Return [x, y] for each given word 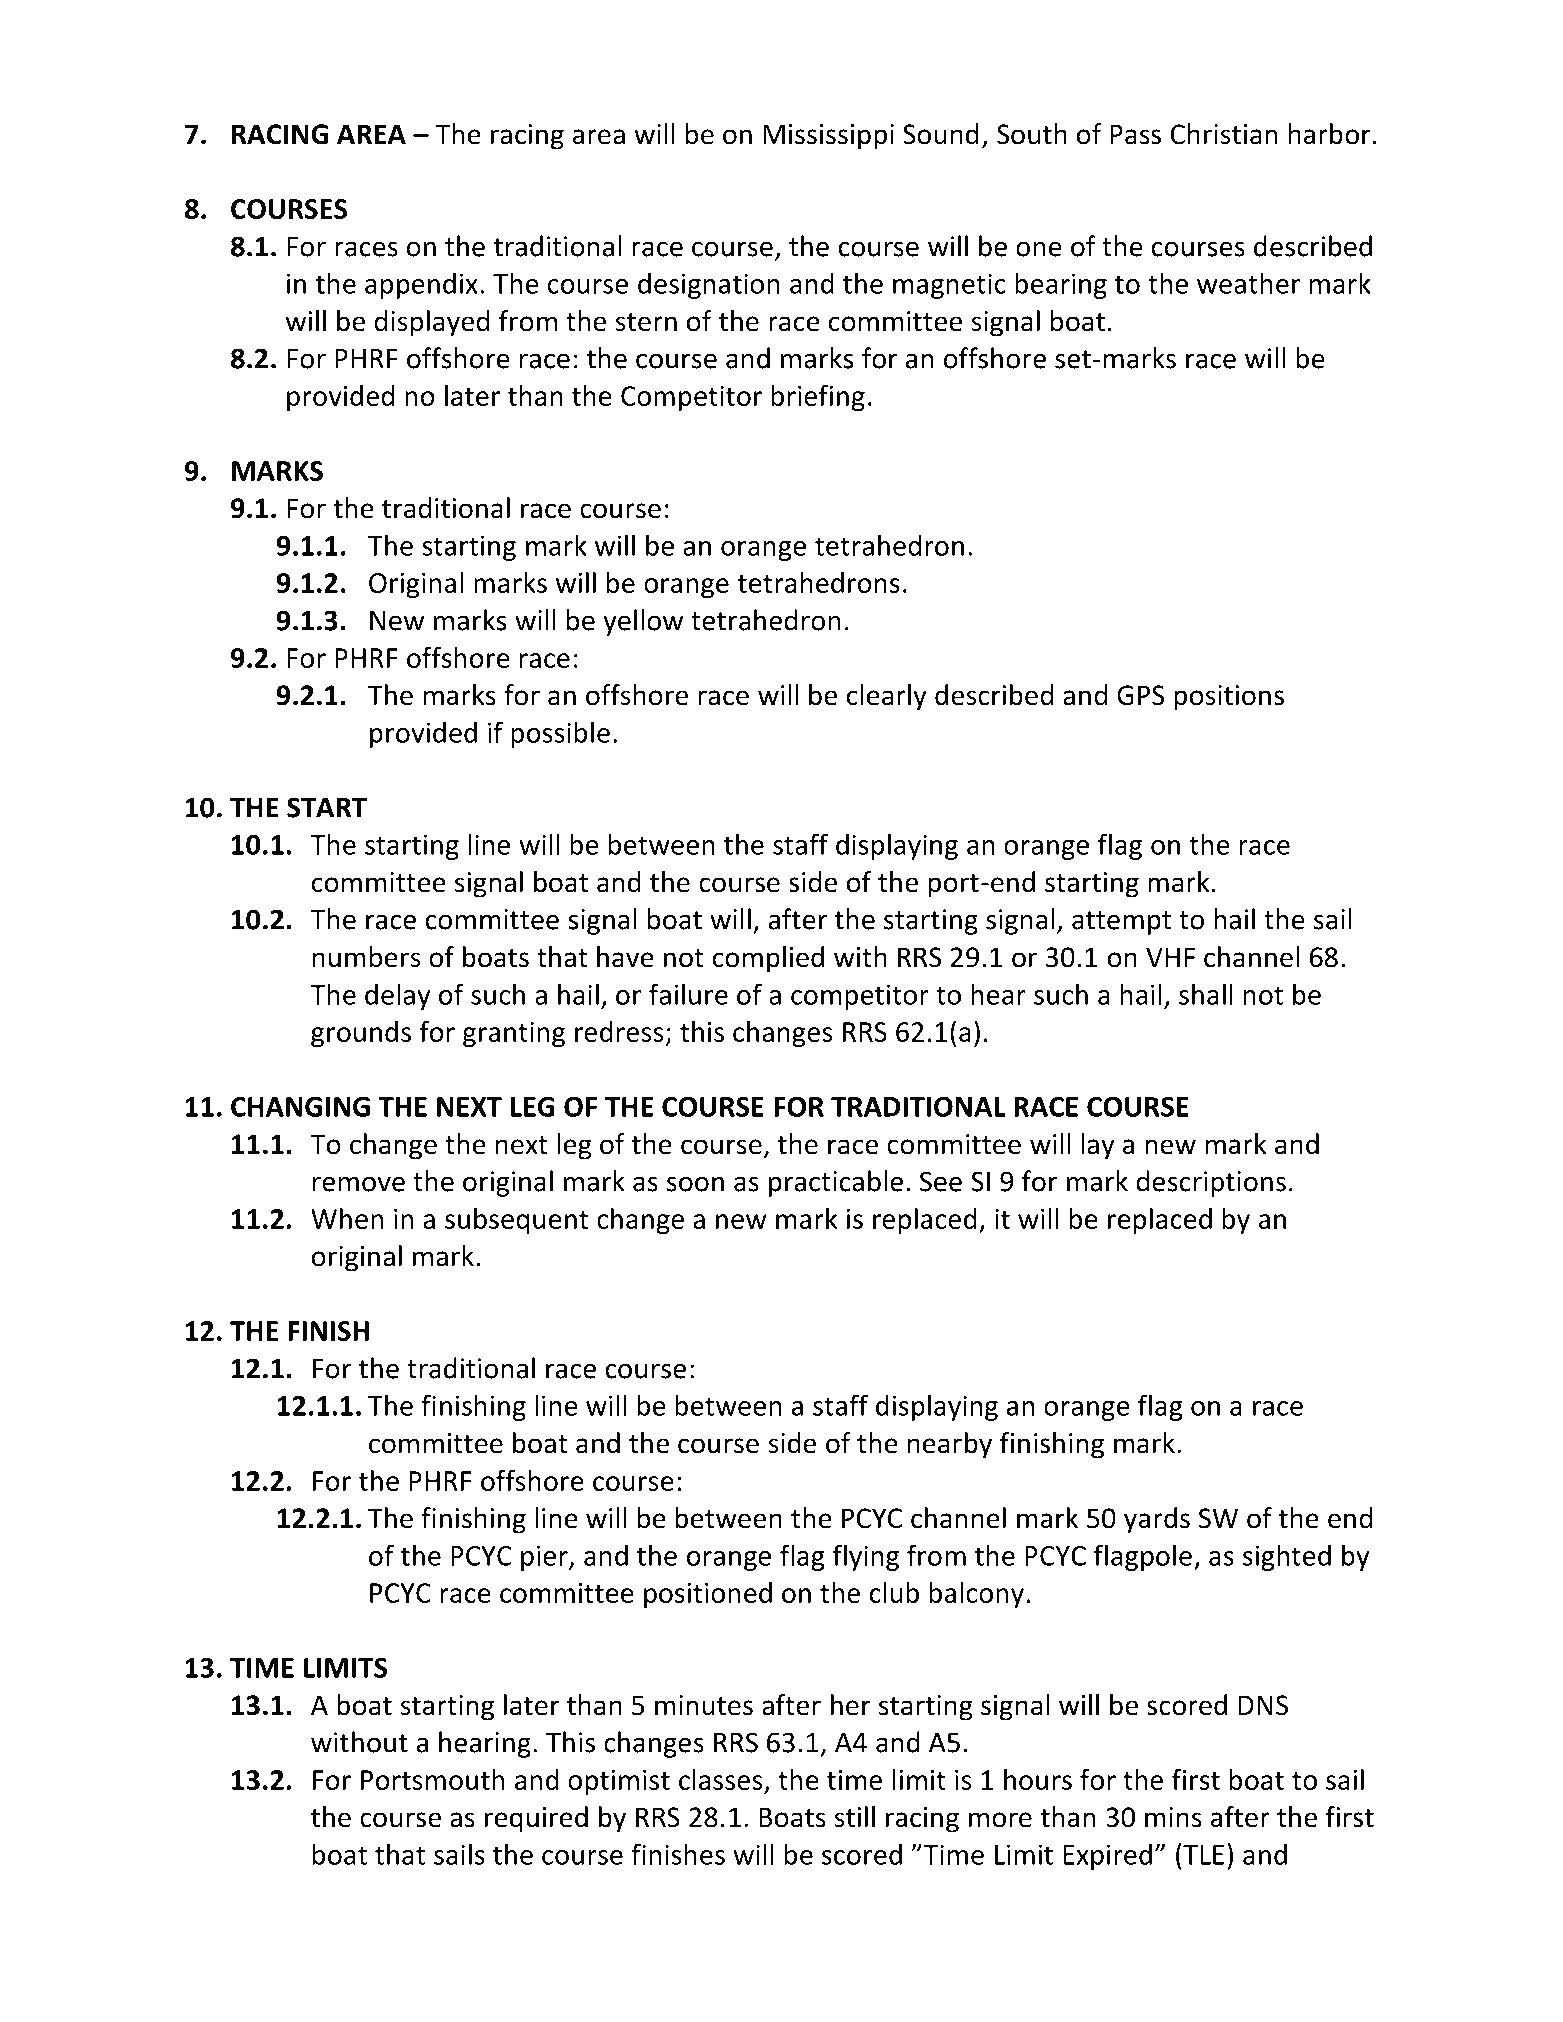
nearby [949, 1445]
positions [1229, 698]
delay [398, 996]
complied [768, 959]
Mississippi [828, 137]
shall [1206, 994]
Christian [1223, 134]
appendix [421, 285]
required [536, 1819]
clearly [887, 697]
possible [560, 734]
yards [1157, 1520]
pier [545, 1558]
